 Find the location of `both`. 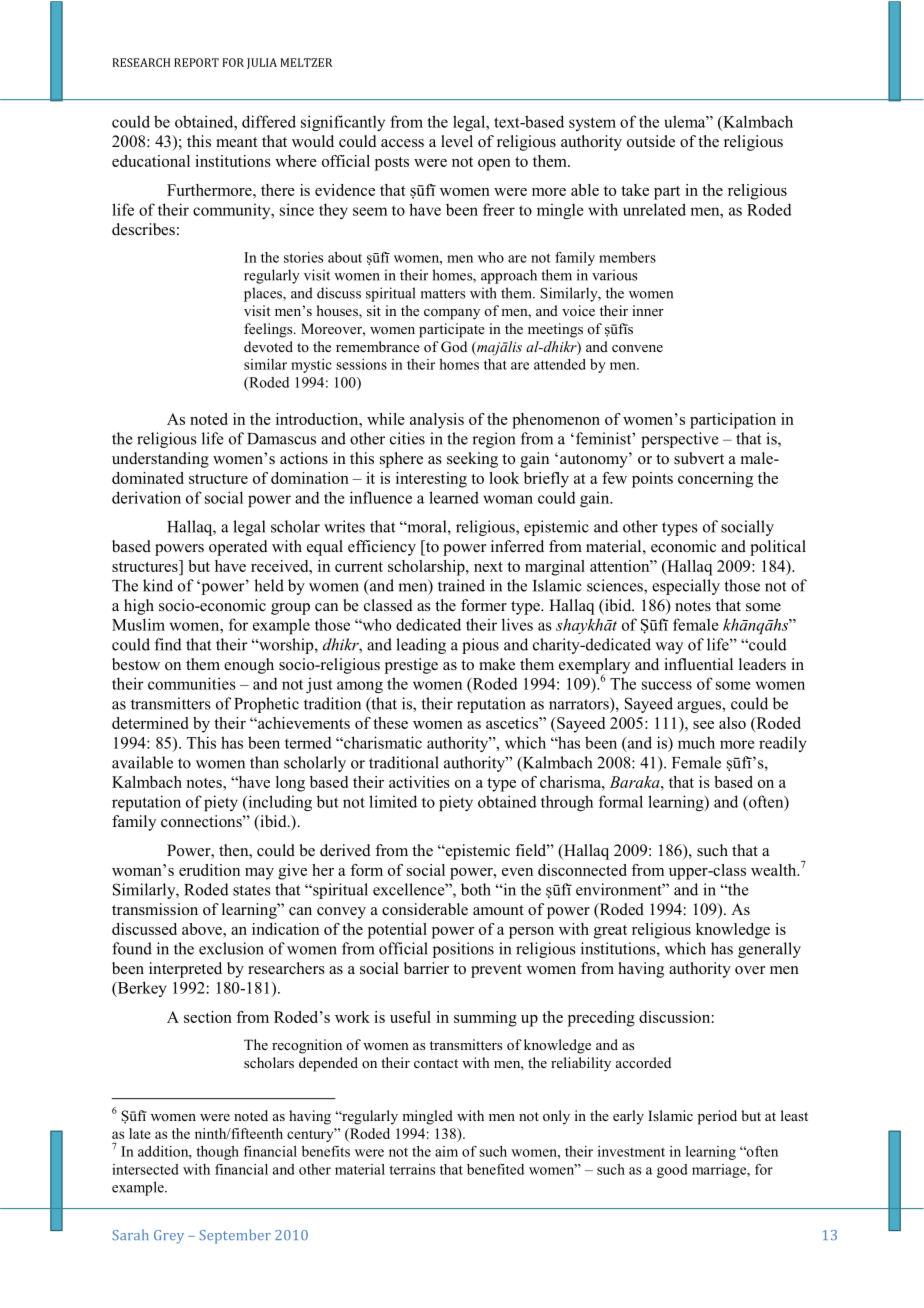

both is located at coordinates (476, 889).
